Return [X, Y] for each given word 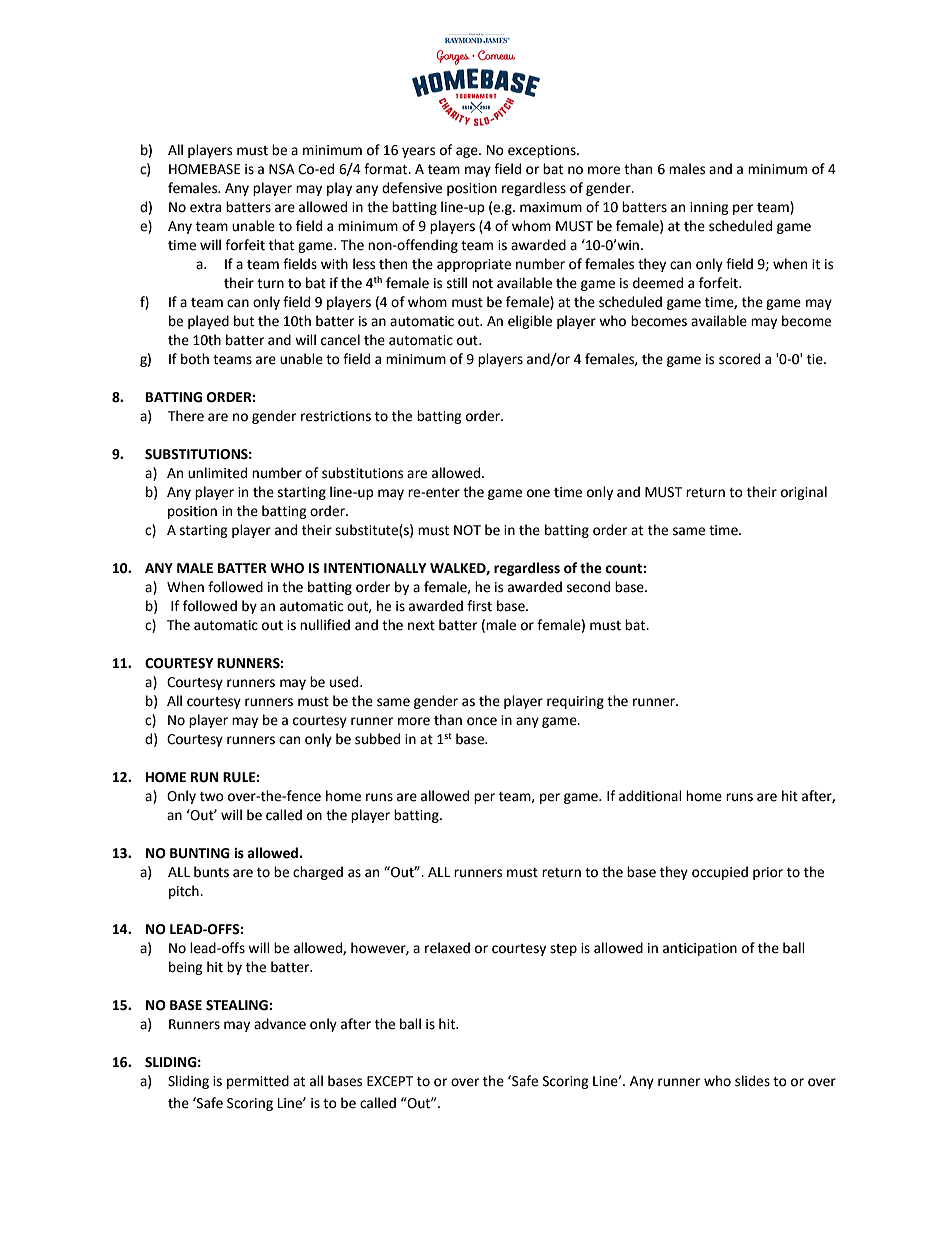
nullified [325, 625]
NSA [282, 169]
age [468, 152]
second [588, 587]
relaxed [447, 948]
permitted [258, 1082]
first [479, 606]
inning [709, 208]
